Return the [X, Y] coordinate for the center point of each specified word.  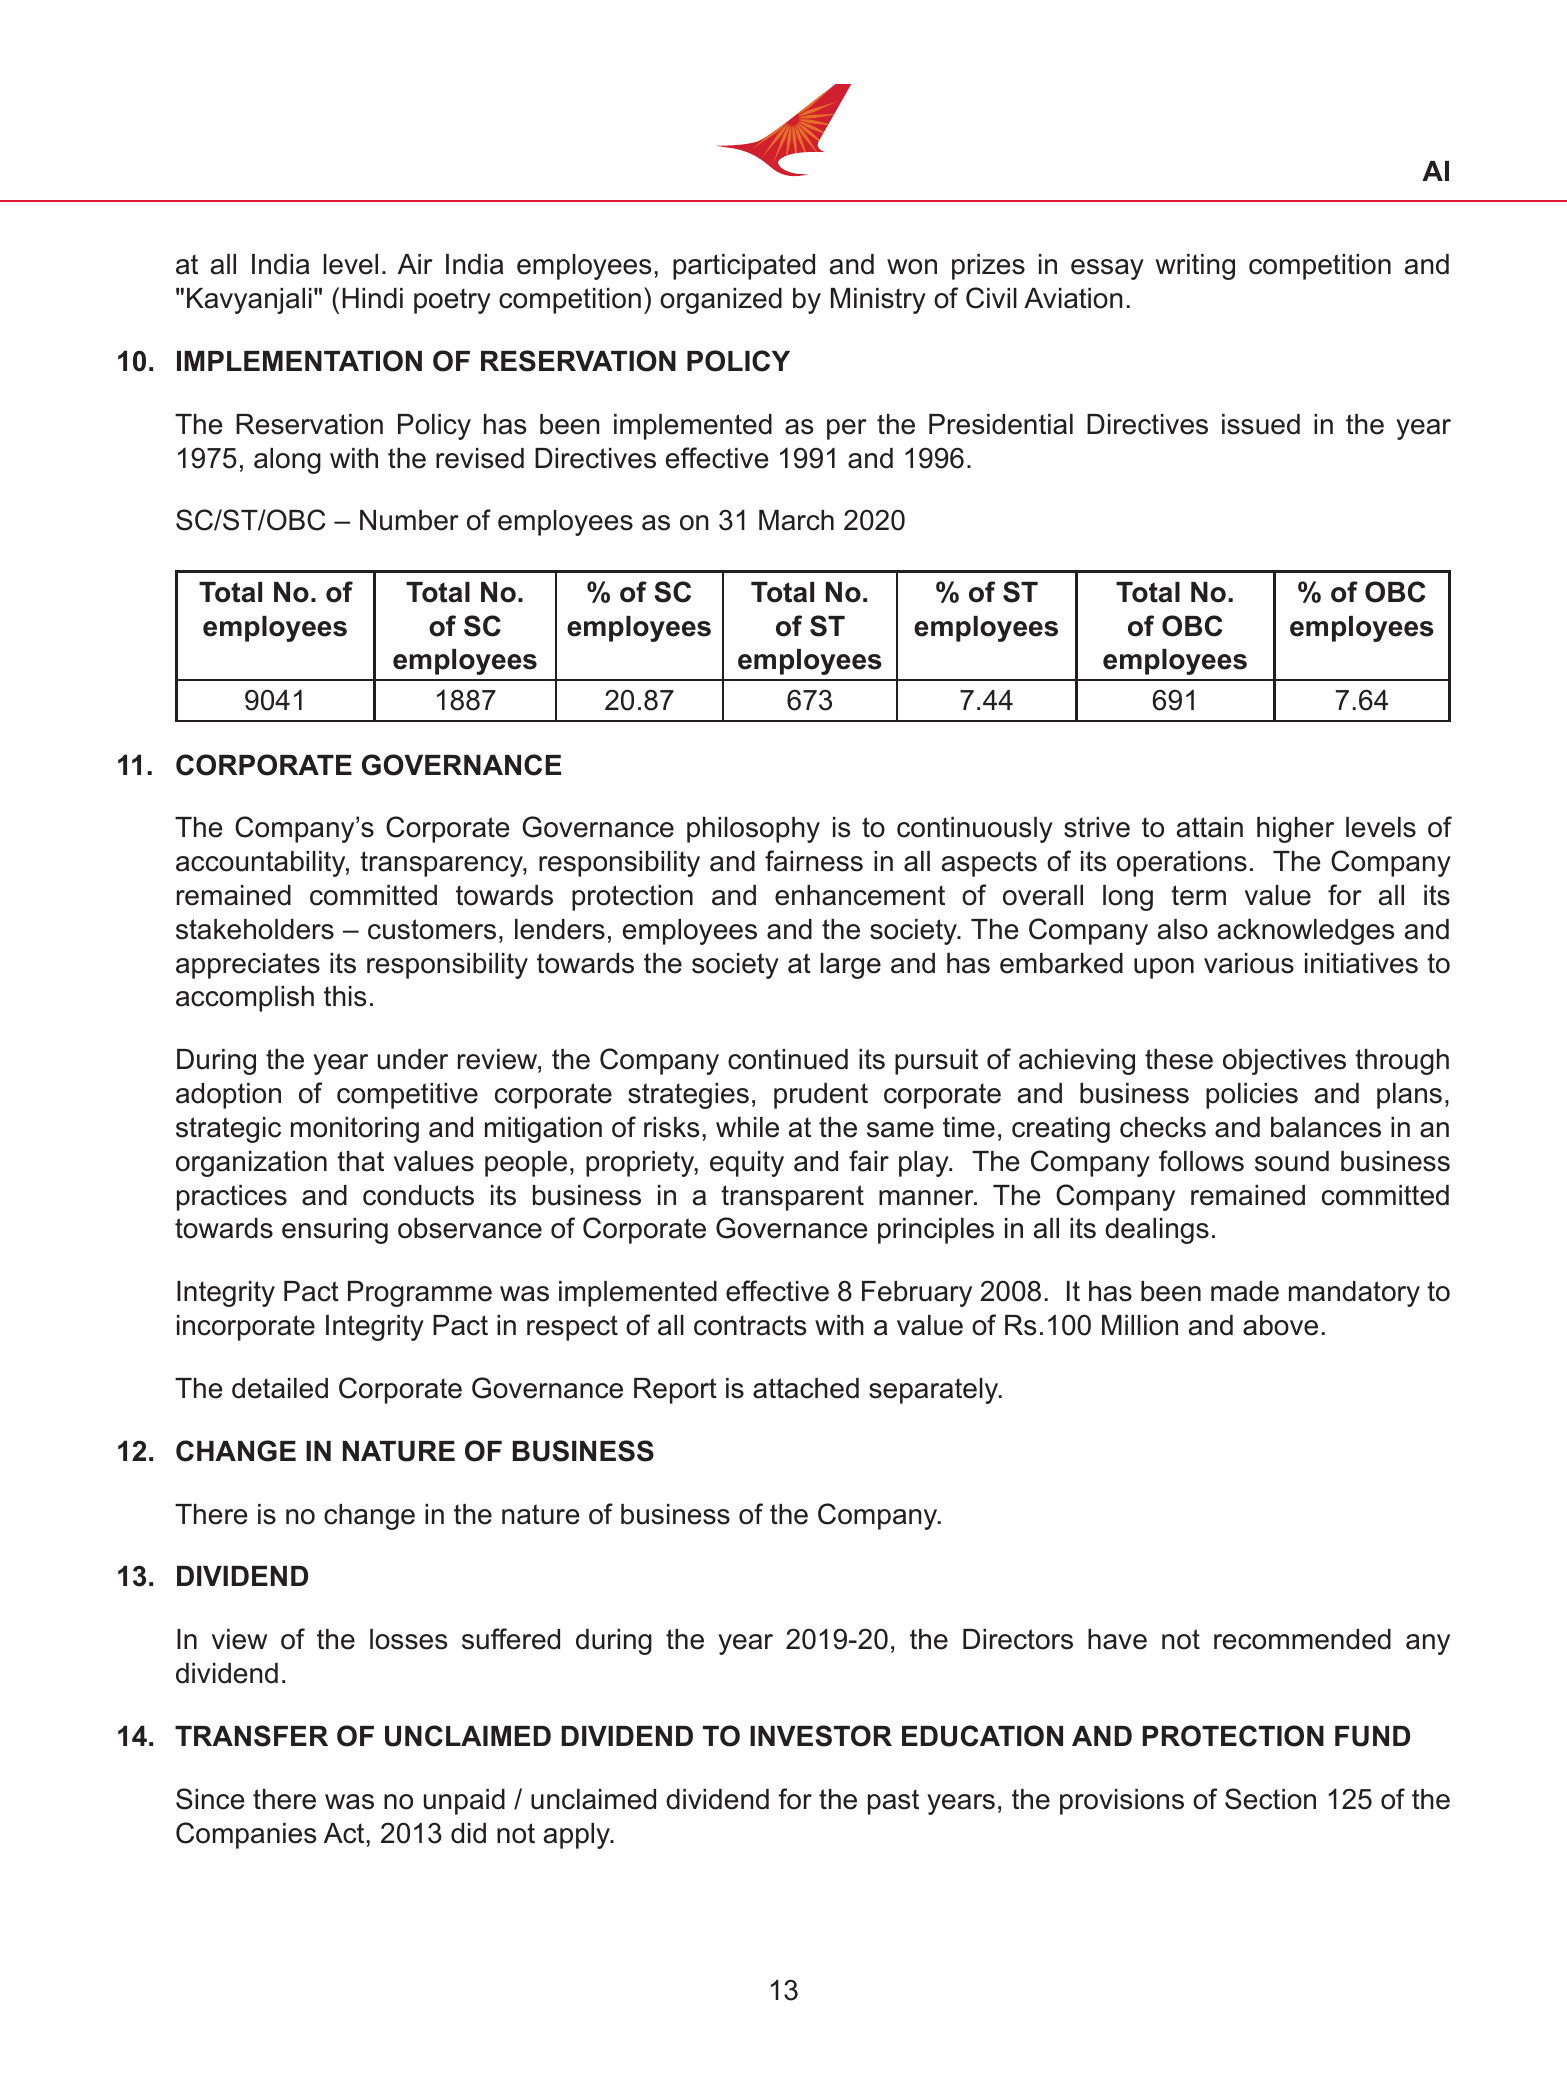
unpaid [464, 1802]
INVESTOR [821, 1736]
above [1280, 1325]
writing [1195, 267]
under [413, 1059]
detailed [280, 1388]
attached [806, 1388]
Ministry [878, 301]
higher [1295, 830]
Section [1270, 1799]
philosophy [753, 830]
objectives [1284, 1062]
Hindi [372, 298]
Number [409, 520]
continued [788, 1059]
